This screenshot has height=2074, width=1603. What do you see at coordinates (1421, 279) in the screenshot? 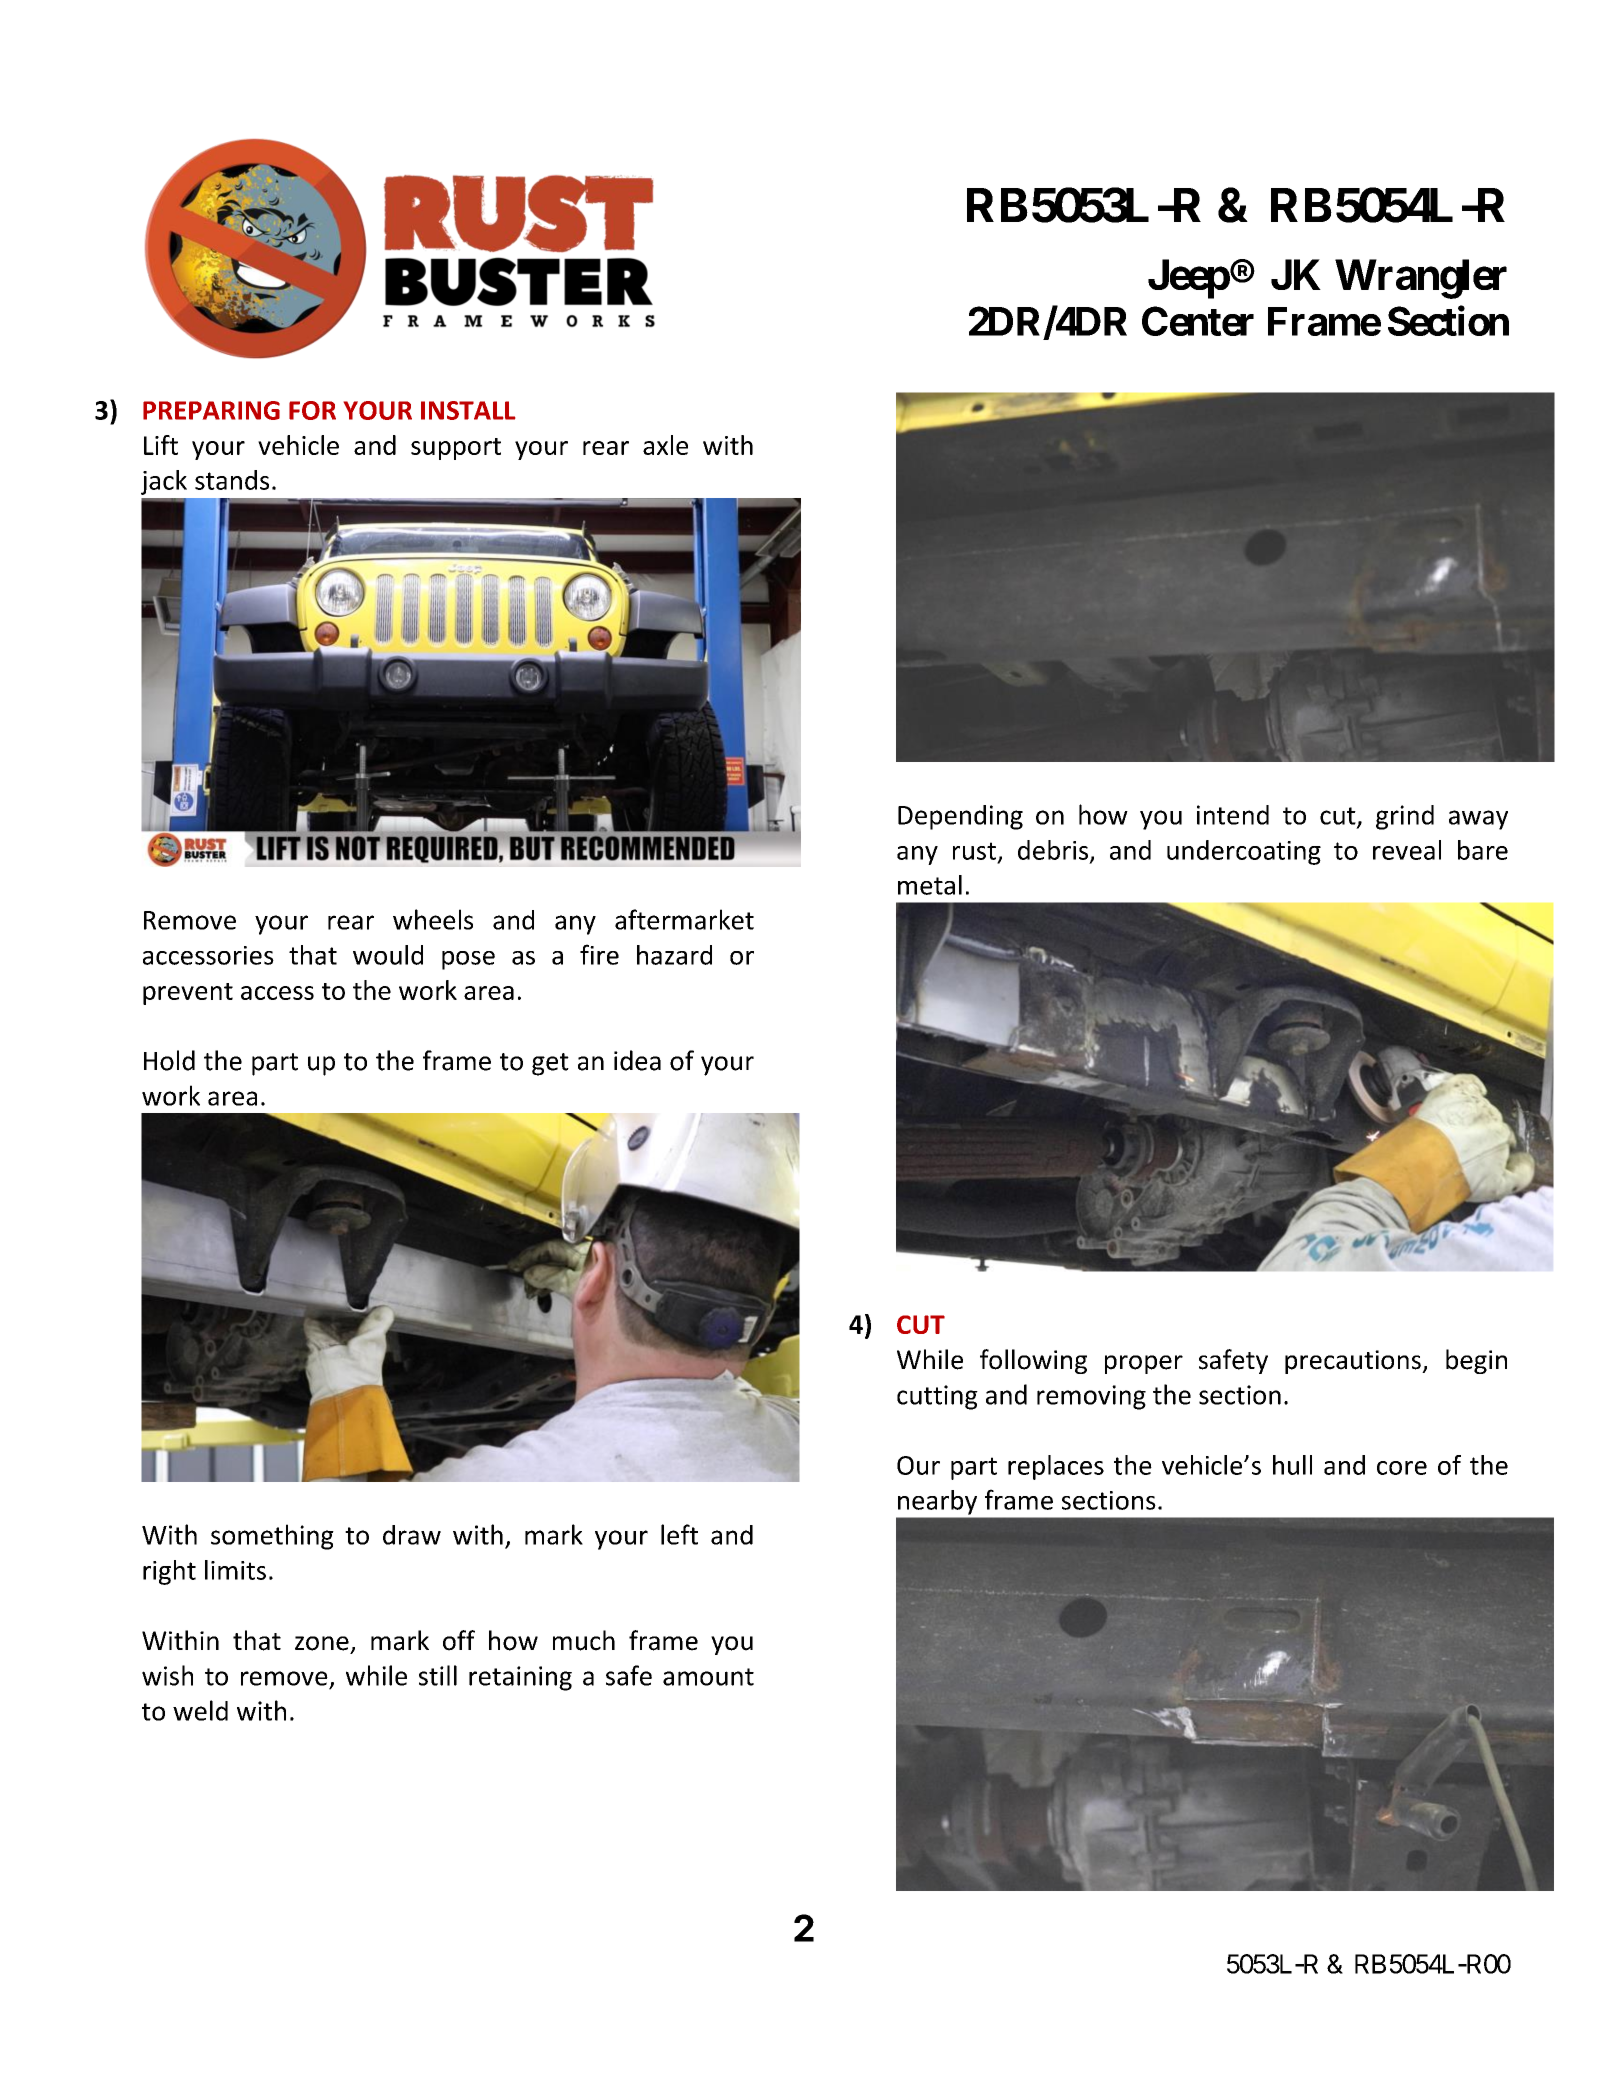
I see `Wrangler` at bounding box center [1421, 279].
